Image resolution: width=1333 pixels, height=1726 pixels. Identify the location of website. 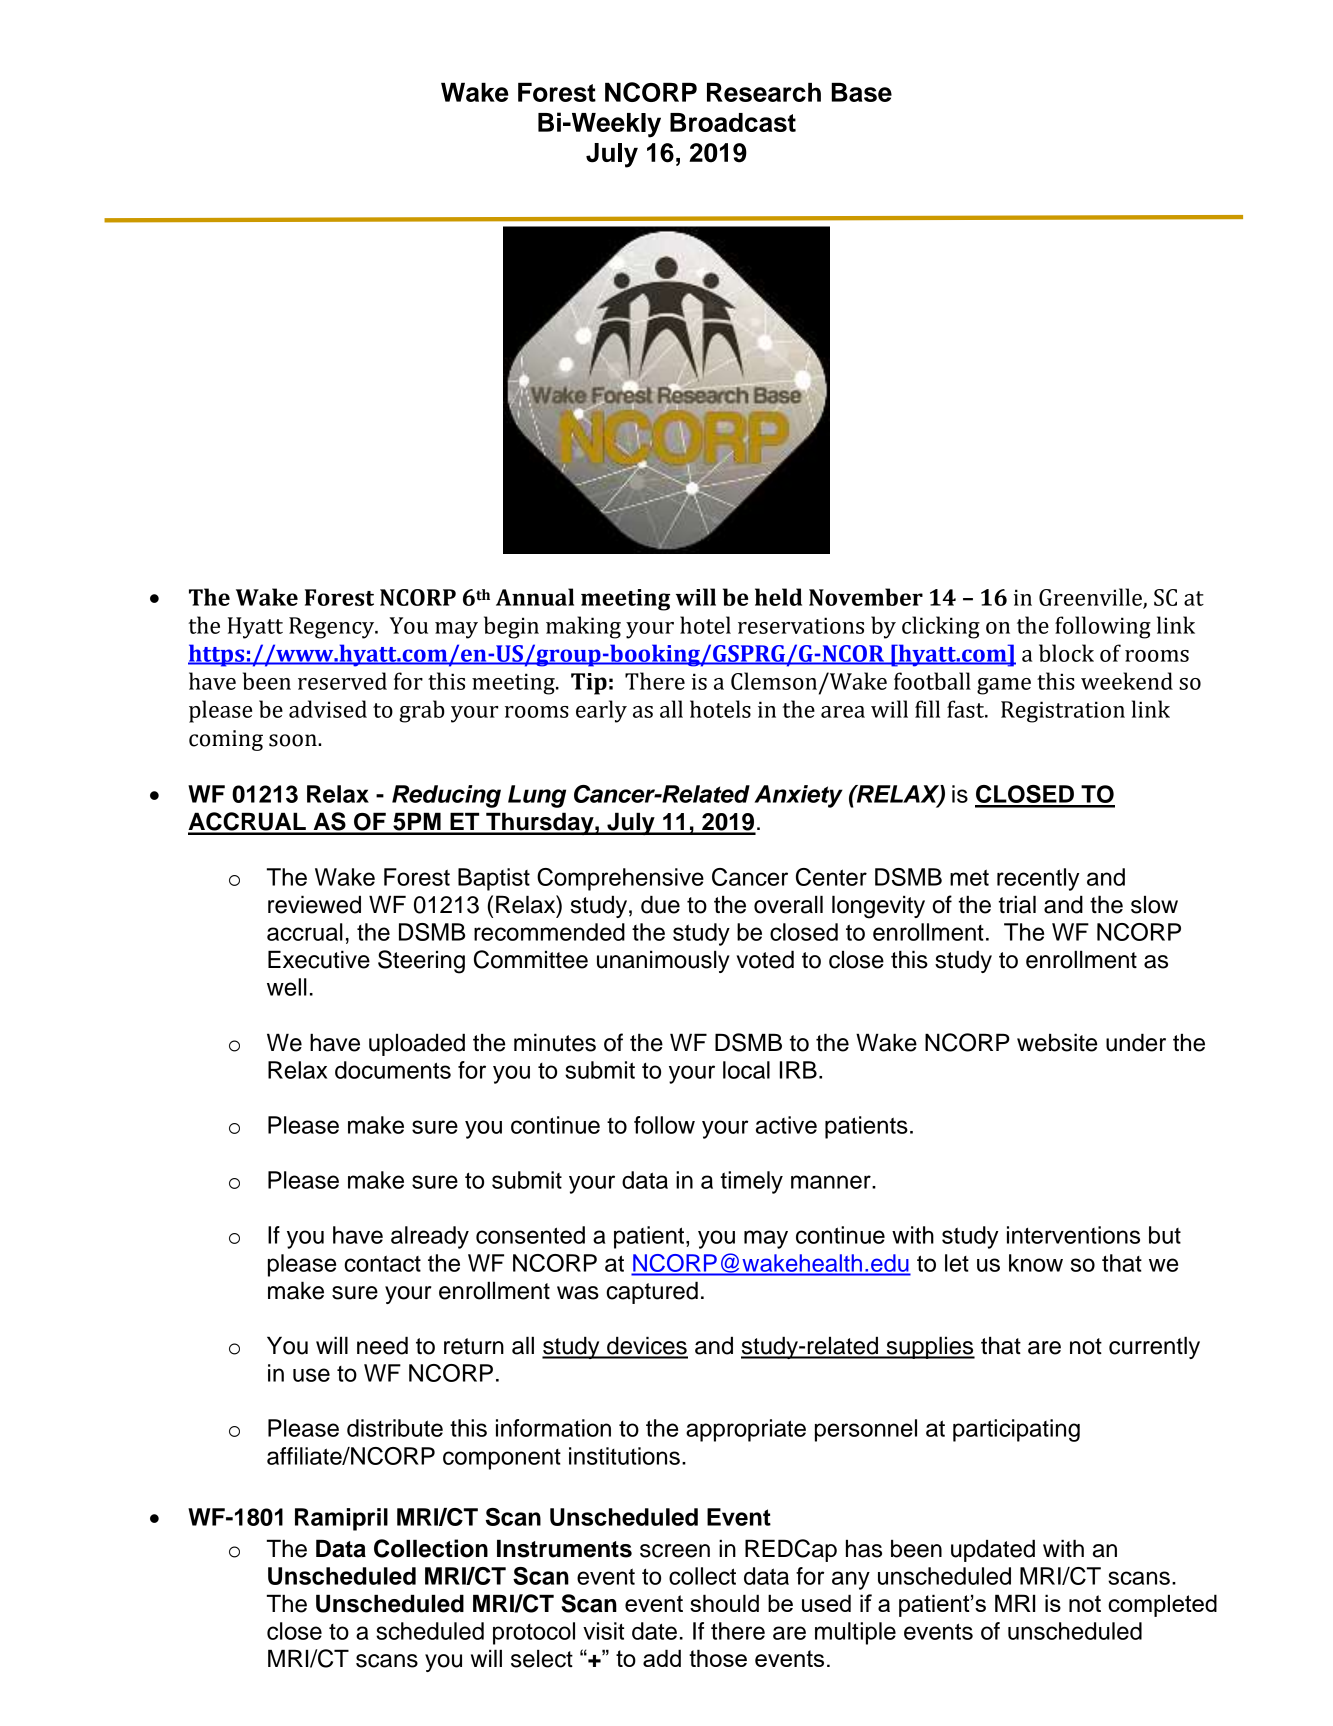
(1057, 1042).
